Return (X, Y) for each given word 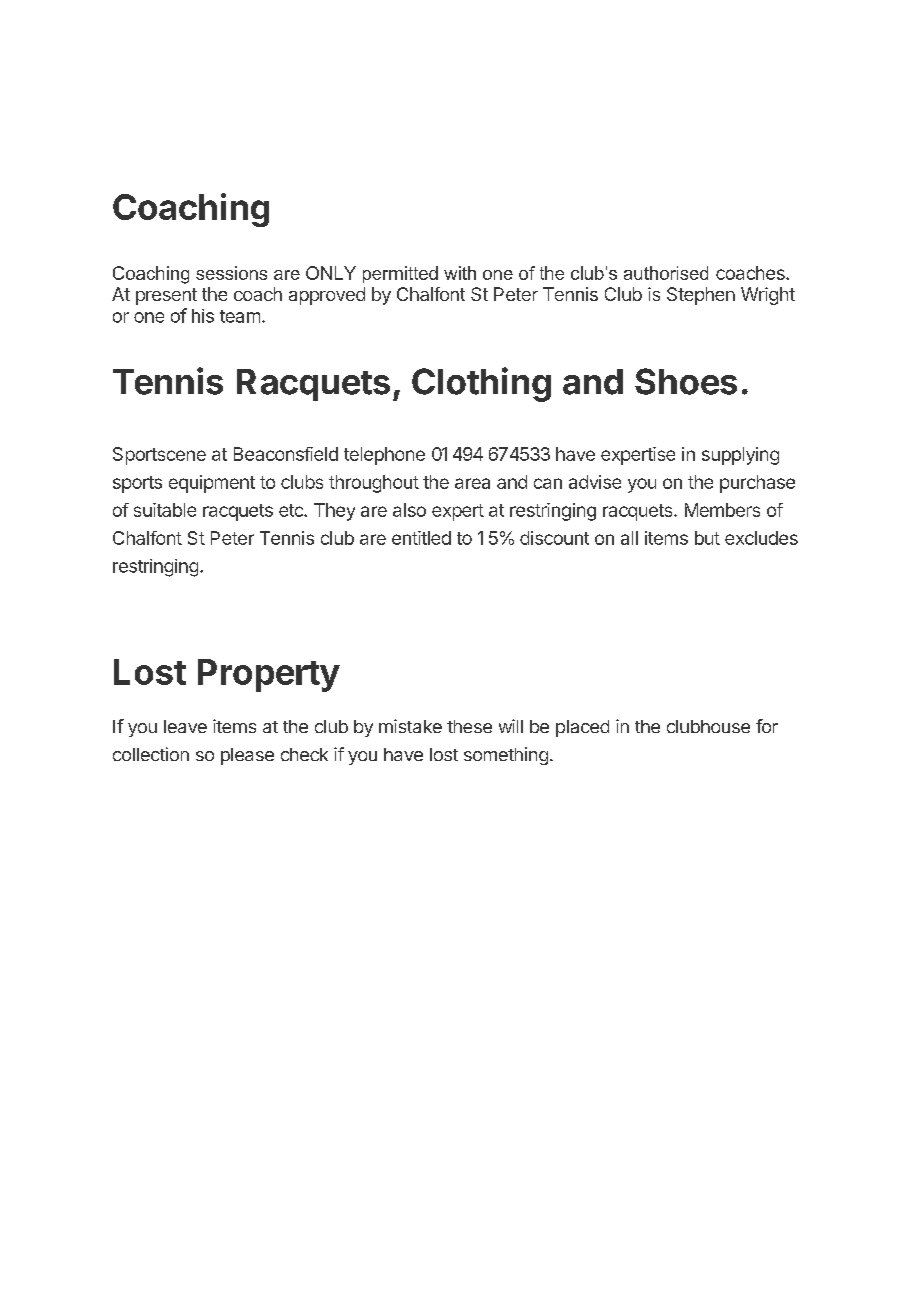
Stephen (701, 296)
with (460, 273)
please (247, 756)
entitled (421, 538)
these (469, 726)
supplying (740, 456)
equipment (212, 484)
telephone (384, 456)
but (707, 538)
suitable (165, 510)
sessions (231, 273)
